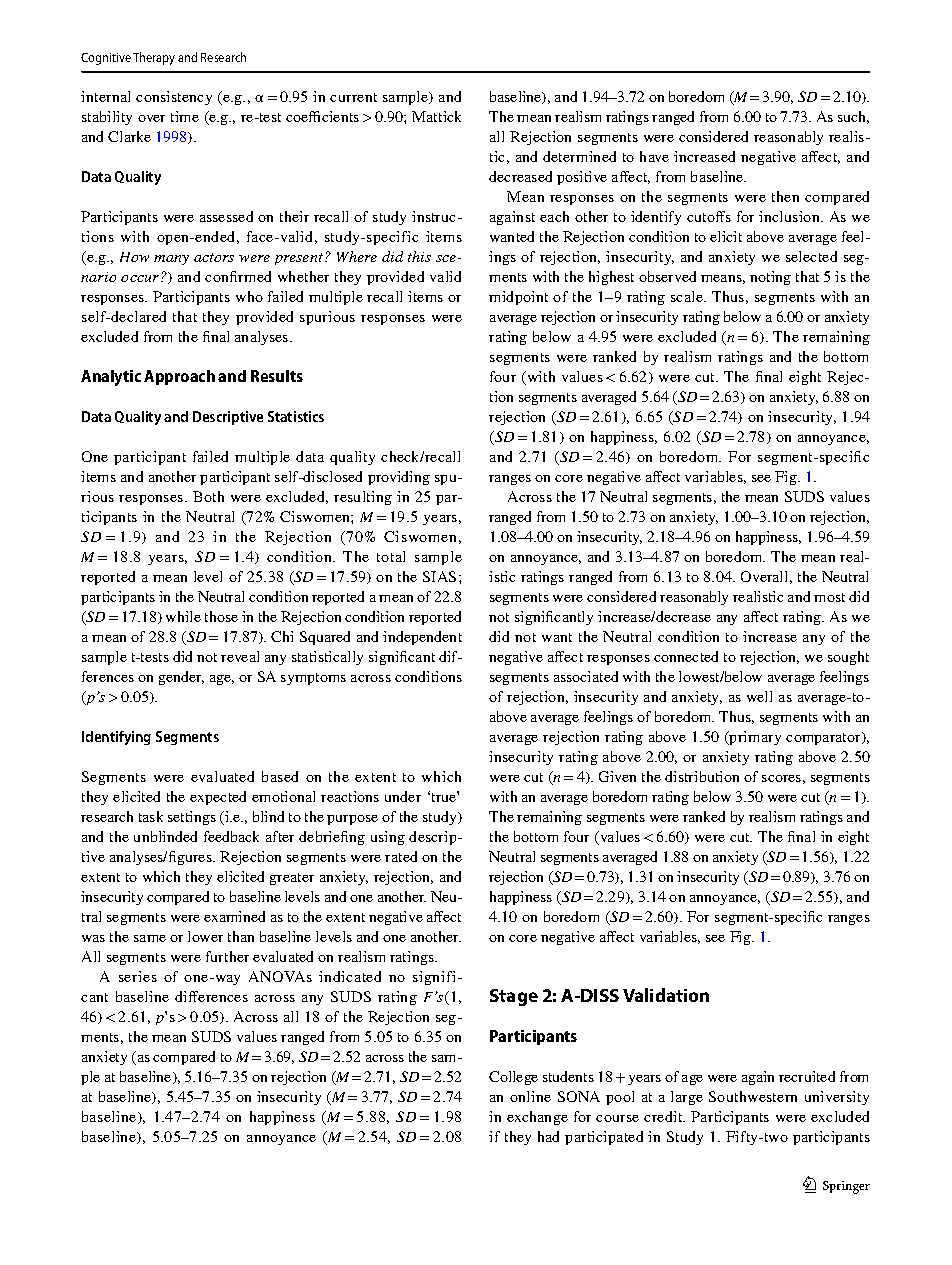 The width and height of the document is (952, 1265). I want to click on such, so click(853, 117).
